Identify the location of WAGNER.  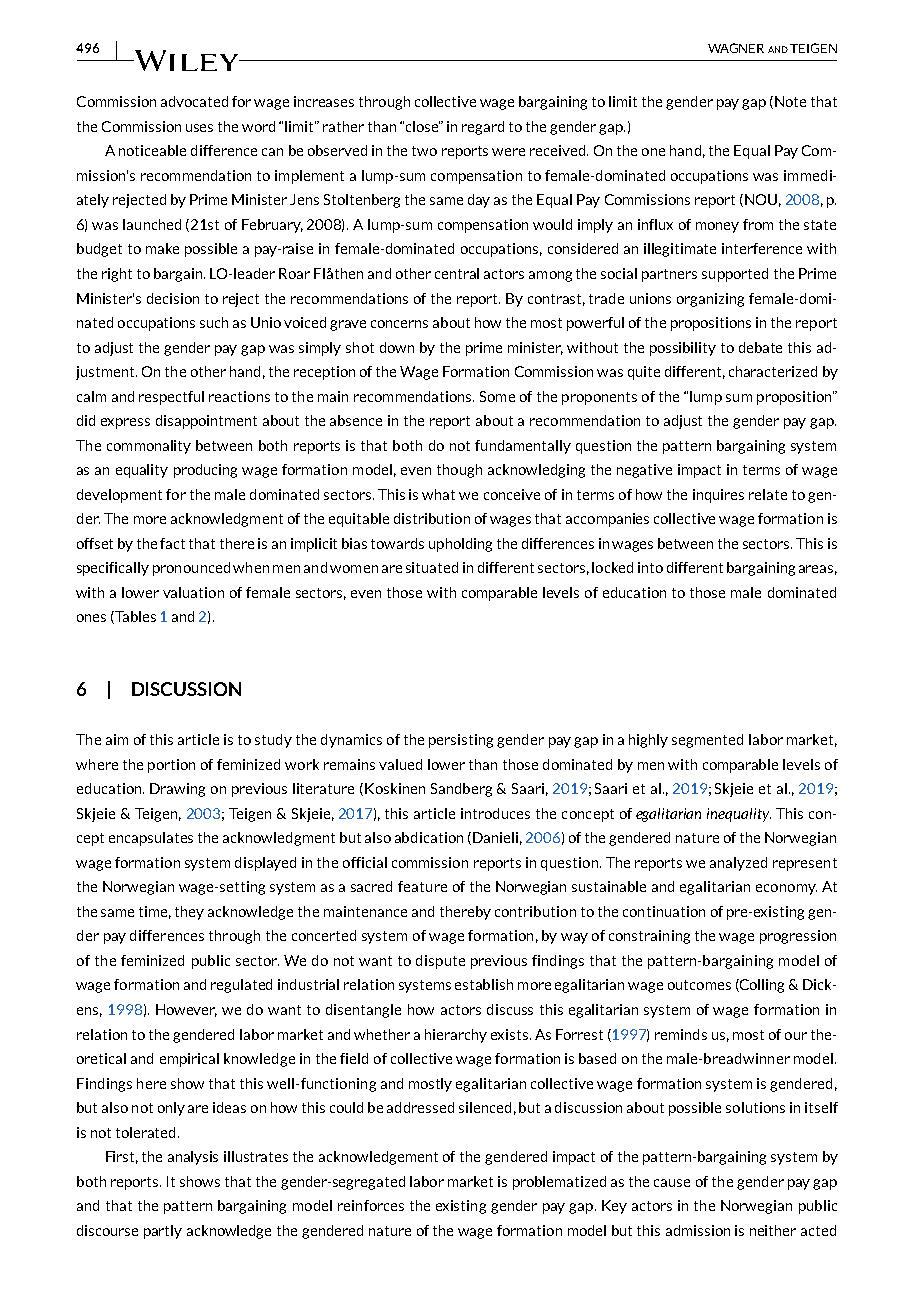
(736, 48).
